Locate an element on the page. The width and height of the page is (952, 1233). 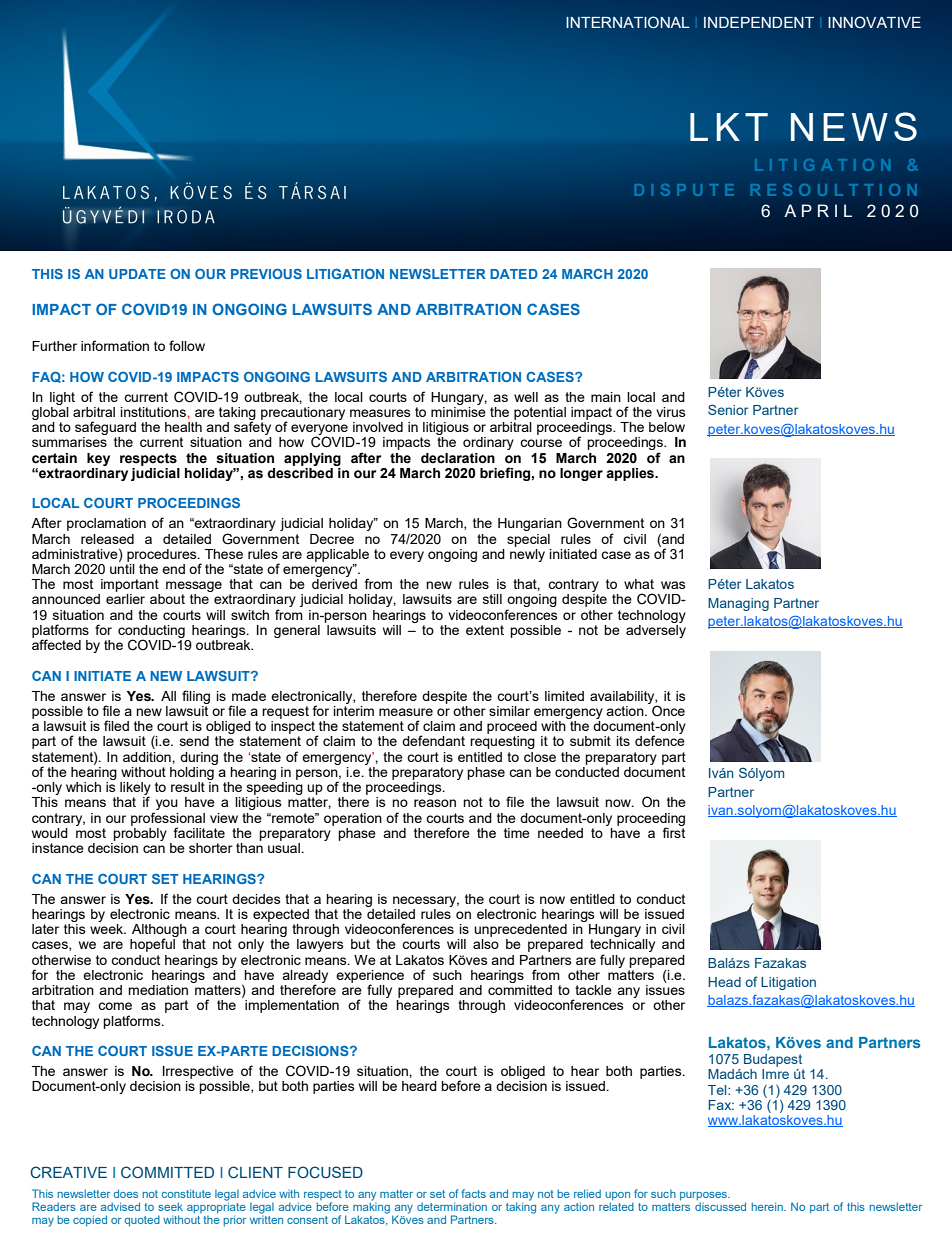
addition is located at coordinates (148, 757).
